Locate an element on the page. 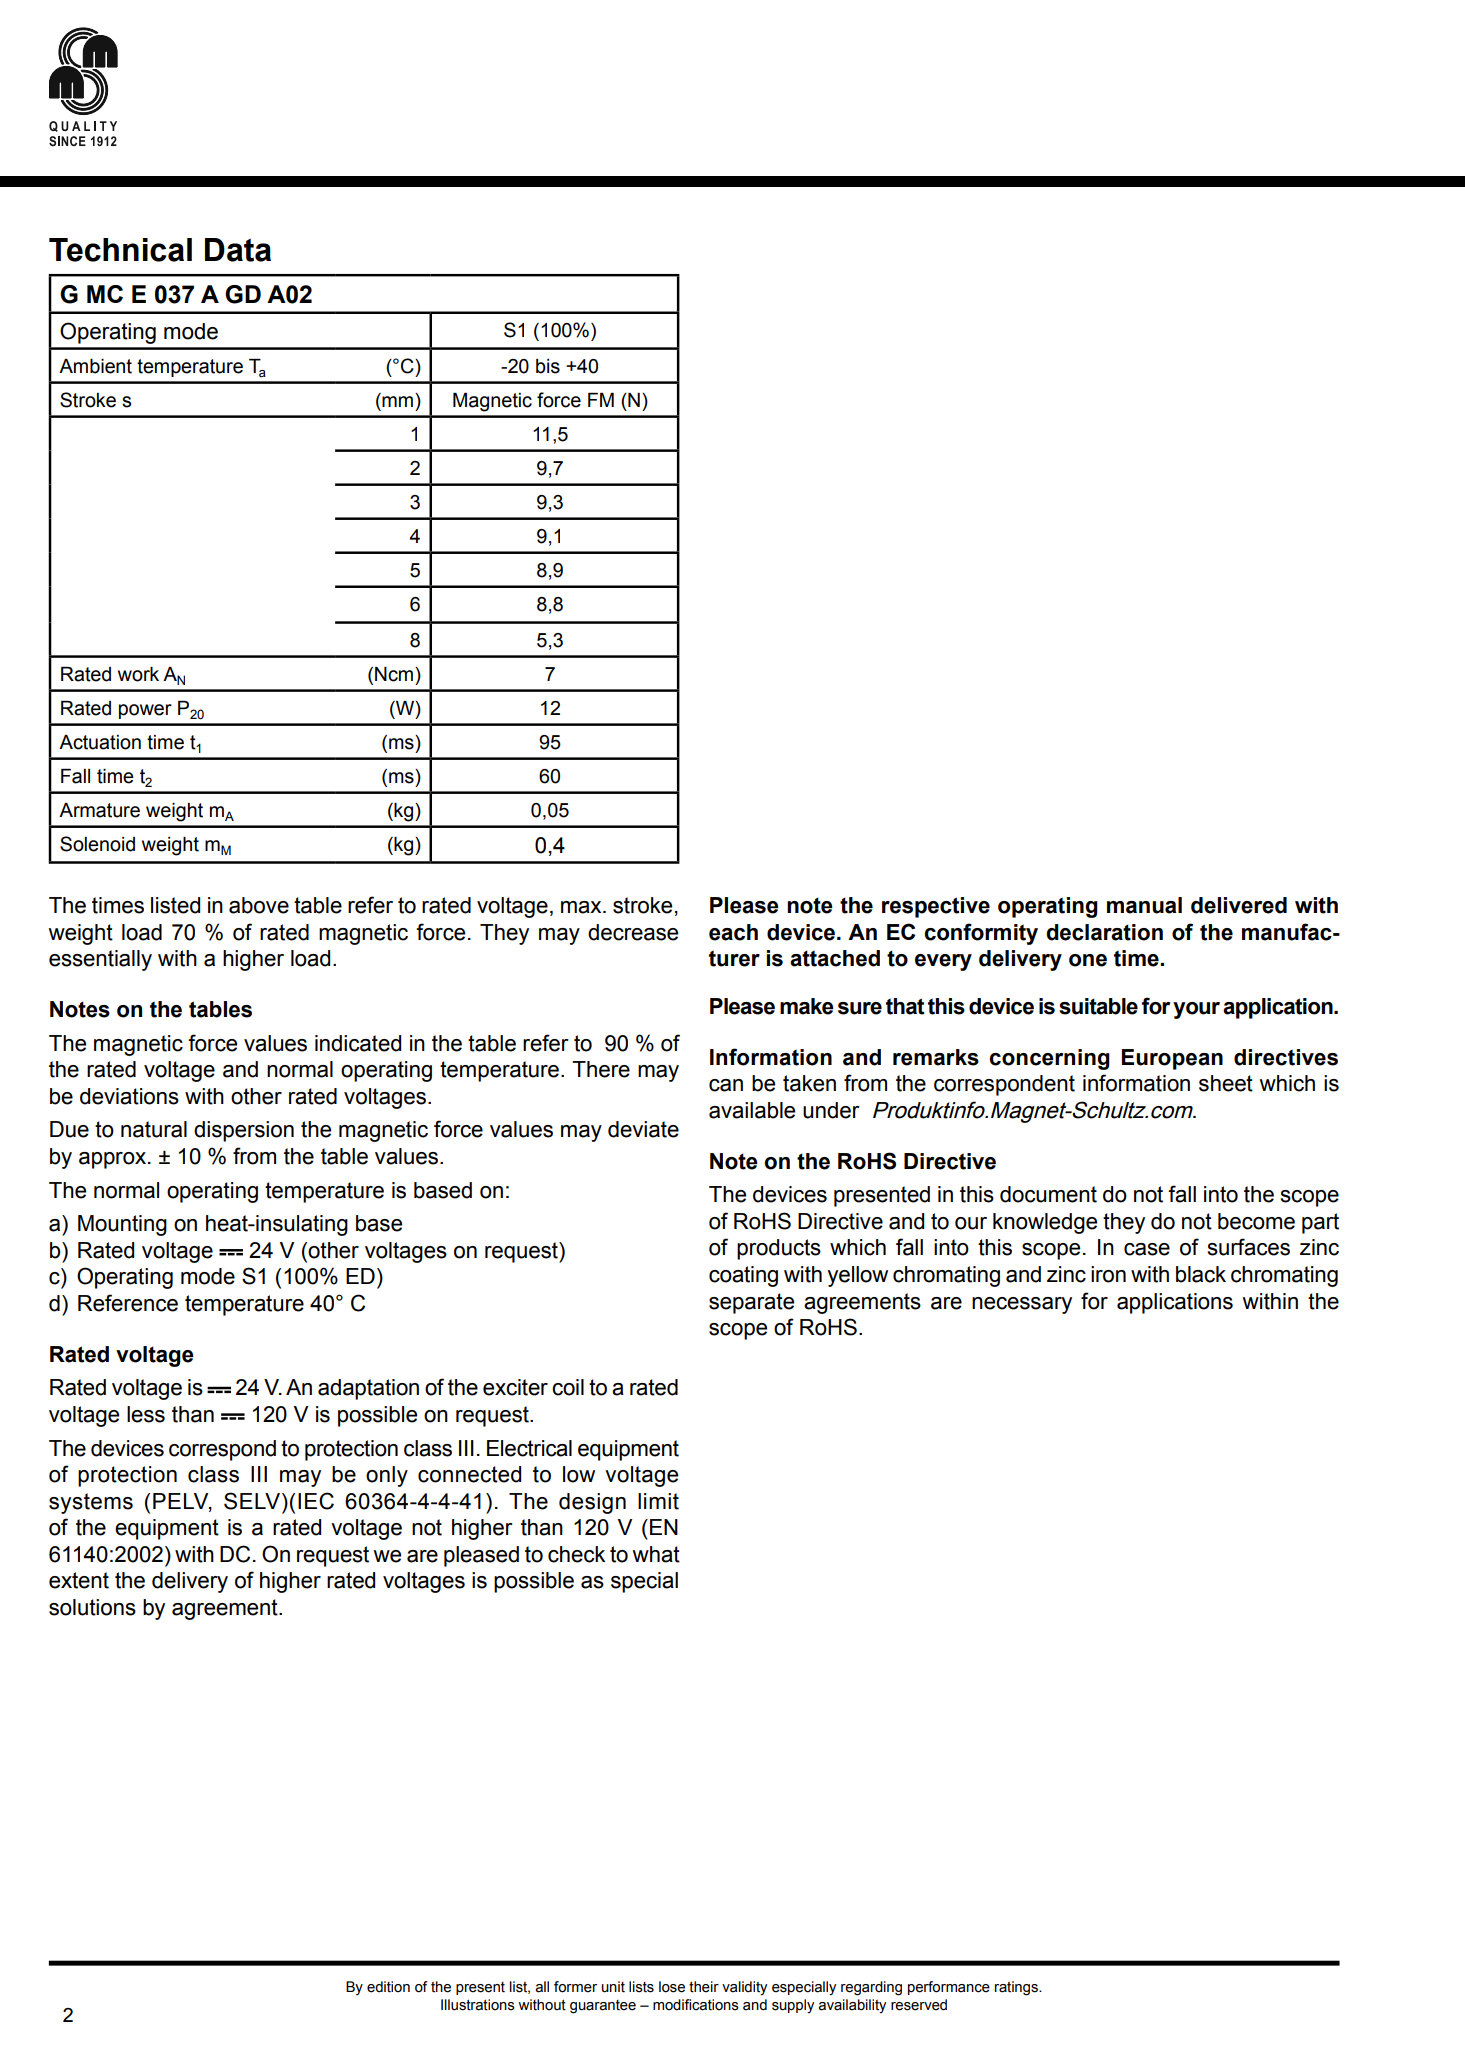  delivered is located at coordinates (1239, 905).
